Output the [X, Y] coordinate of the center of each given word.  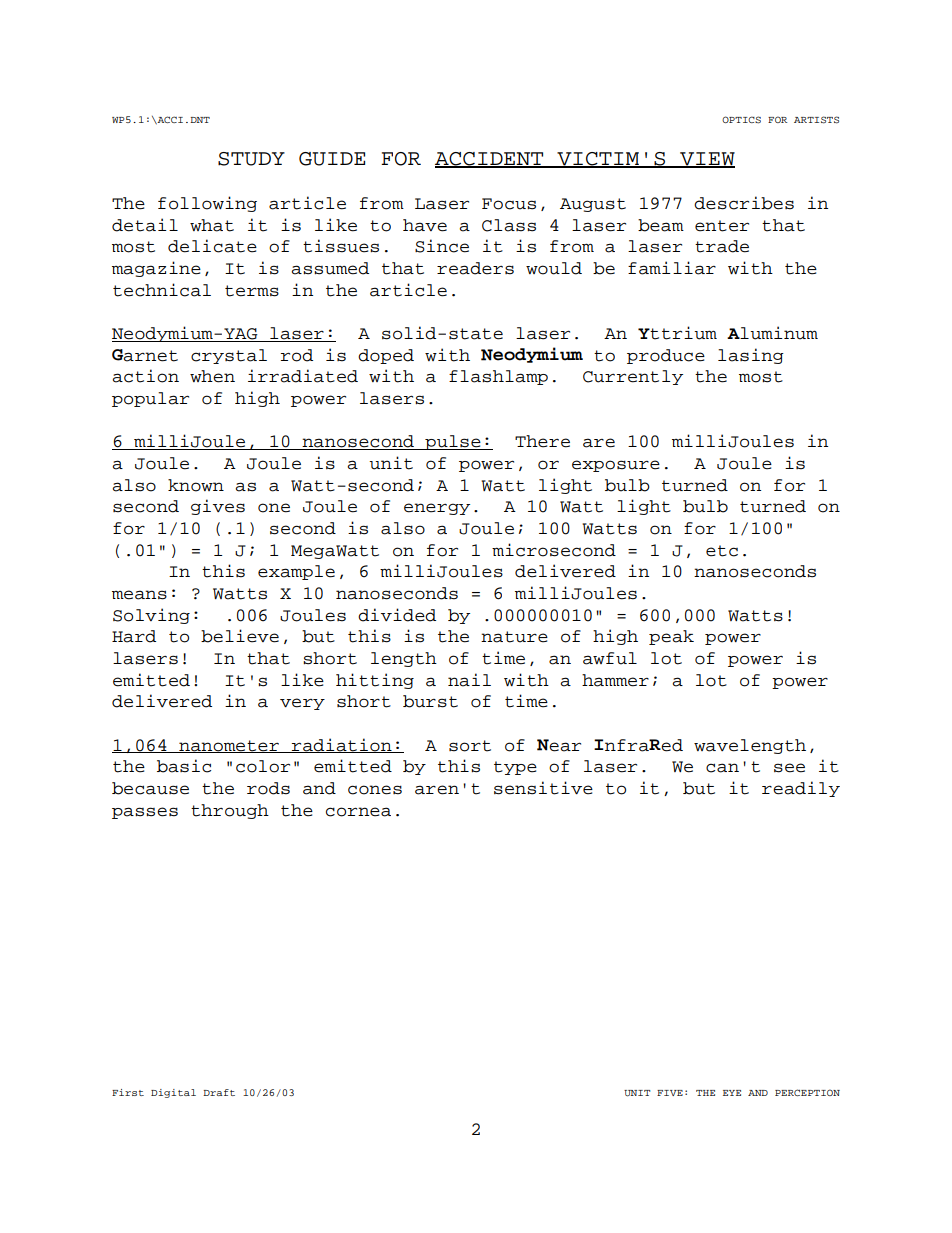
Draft [219, 1092]
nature [514, 637]
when [212, 376]
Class [509, 225]
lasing [751, 356]
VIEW [706, 160]
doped [386, 356]
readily [801, 789]
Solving [151, 616]
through [230, 811]
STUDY [251, 159]
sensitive [543, 788]
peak [671, 637]
